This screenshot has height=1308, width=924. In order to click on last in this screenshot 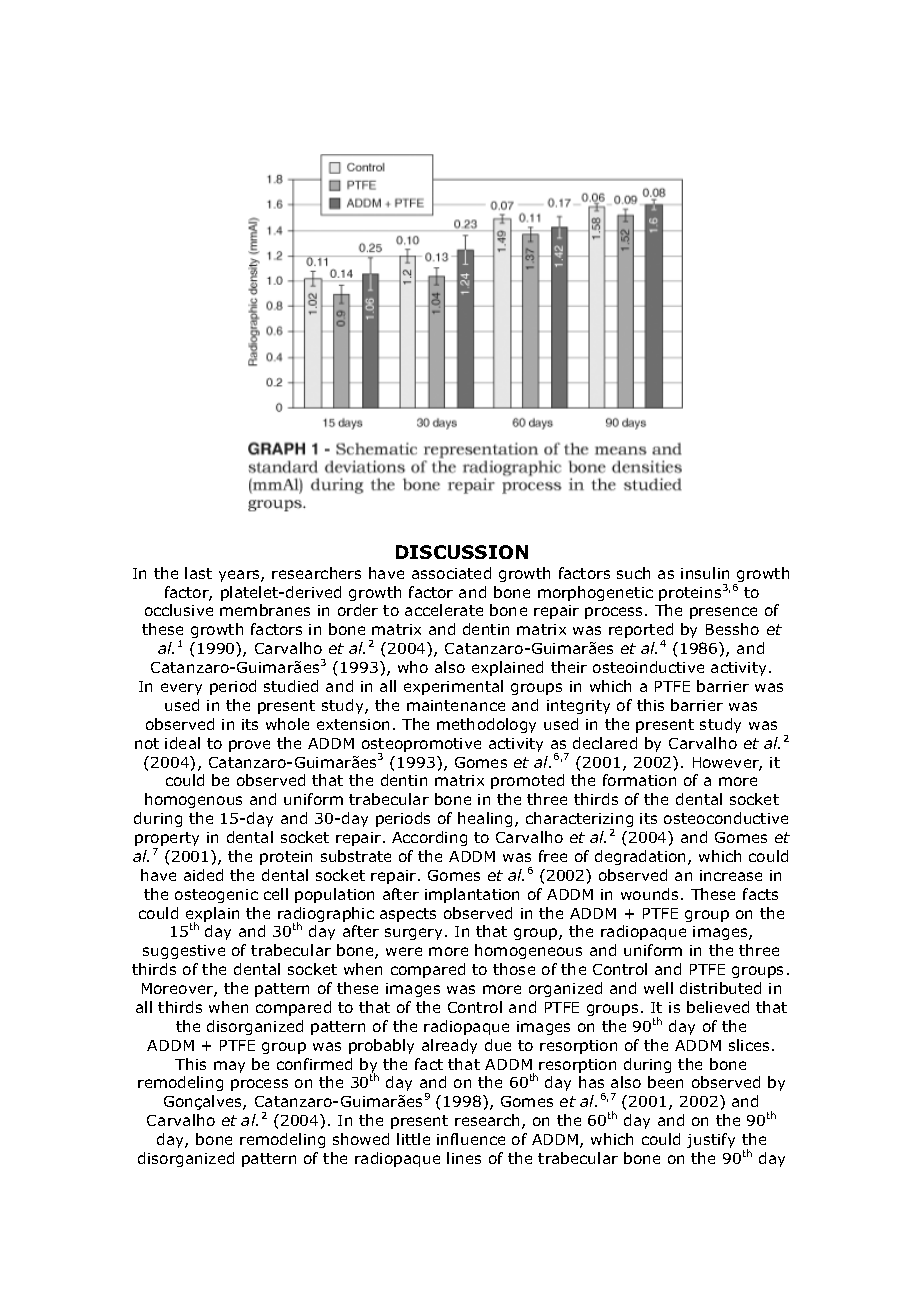, I will do `click(198, 573)`.
